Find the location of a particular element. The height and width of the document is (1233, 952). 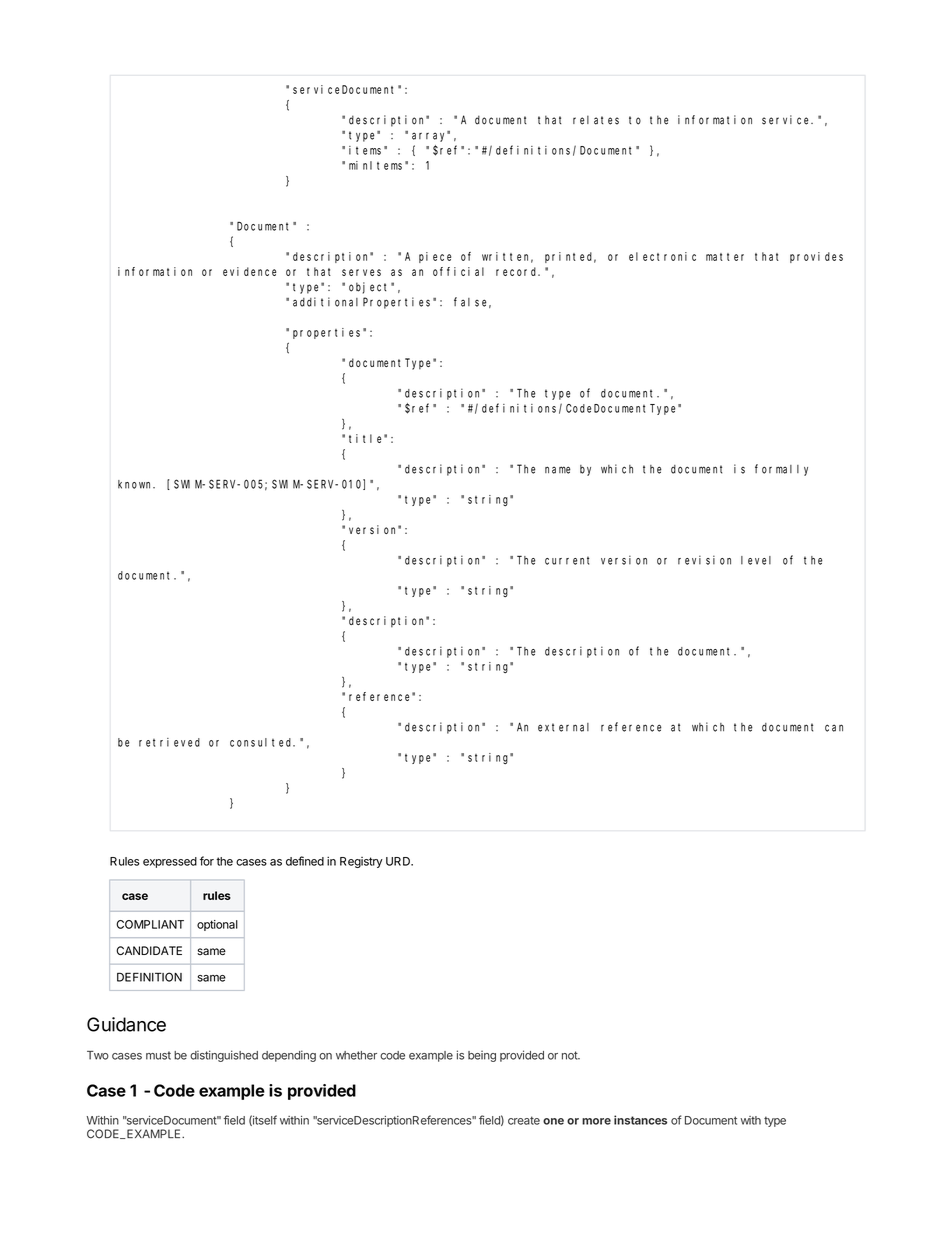

retrieved is located at coordinates (169, 742).
